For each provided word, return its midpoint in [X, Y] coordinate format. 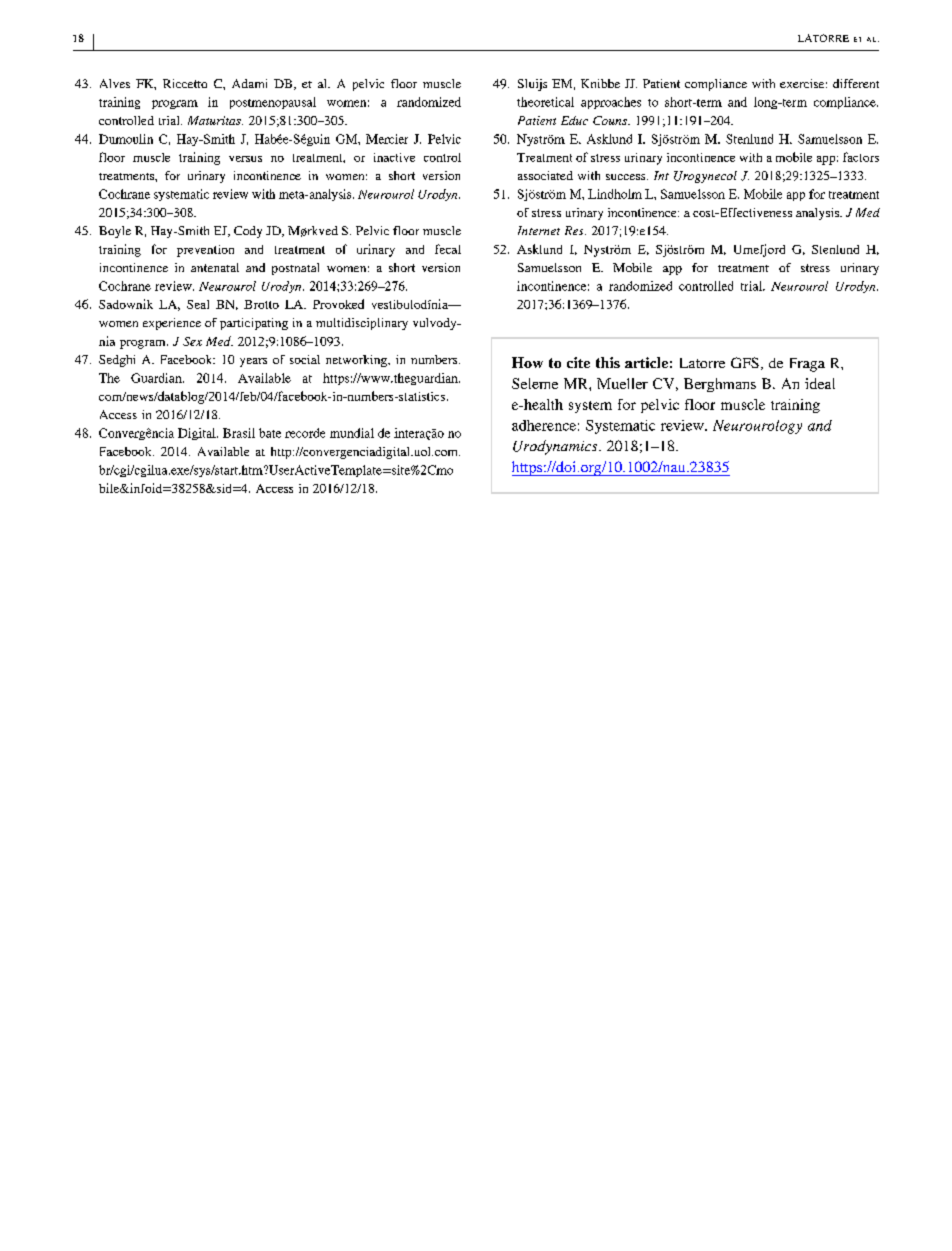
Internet [539, 230]
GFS [745, 362]
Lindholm [615, 194]
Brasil [239, 433]
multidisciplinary [362, 324]
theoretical [545, 102]
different [856, 83]
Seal [198, 304]
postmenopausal [273, 103]
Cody [248, 232]
